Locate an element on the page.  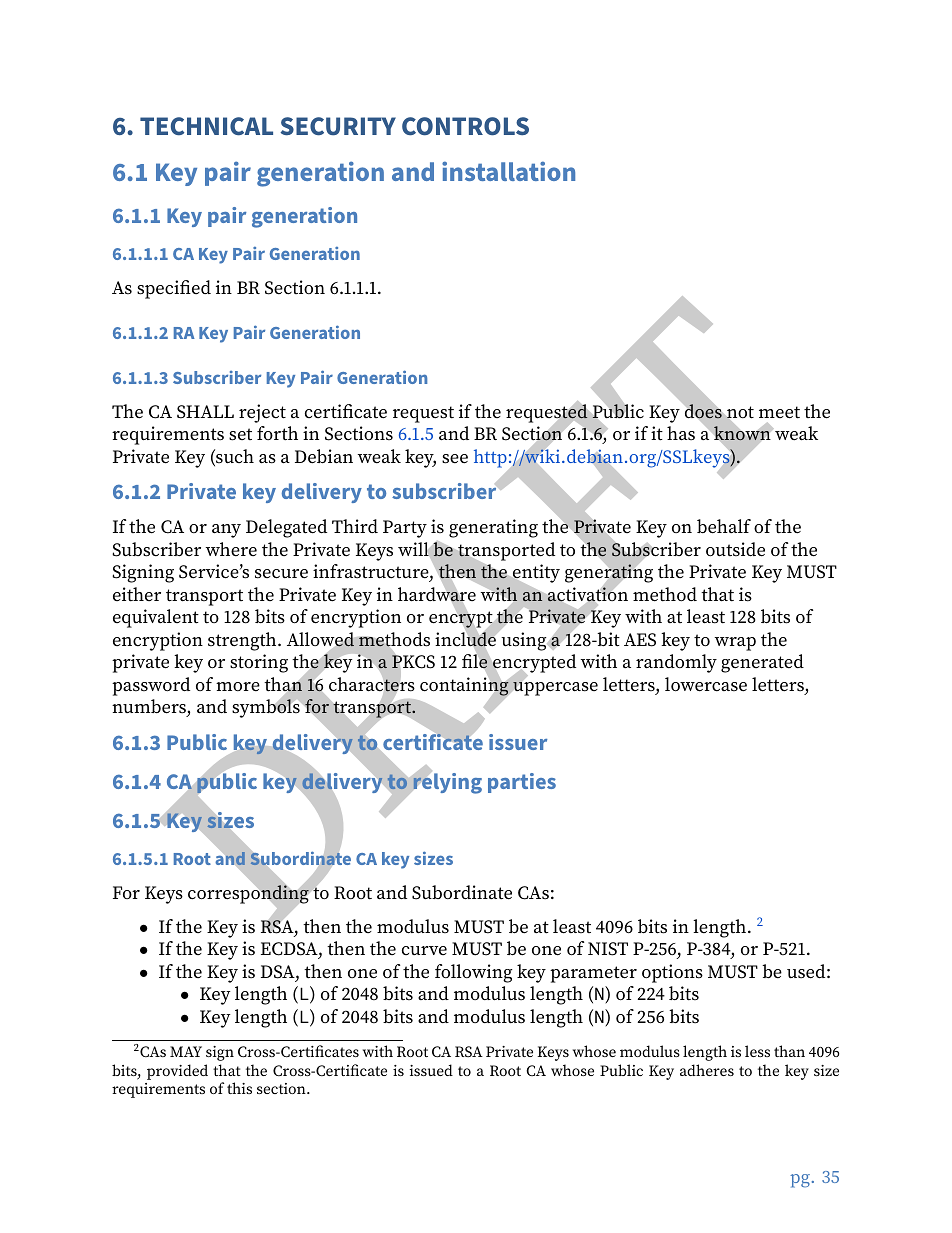
TECHNICAL is located at coordinates (206, 126).
